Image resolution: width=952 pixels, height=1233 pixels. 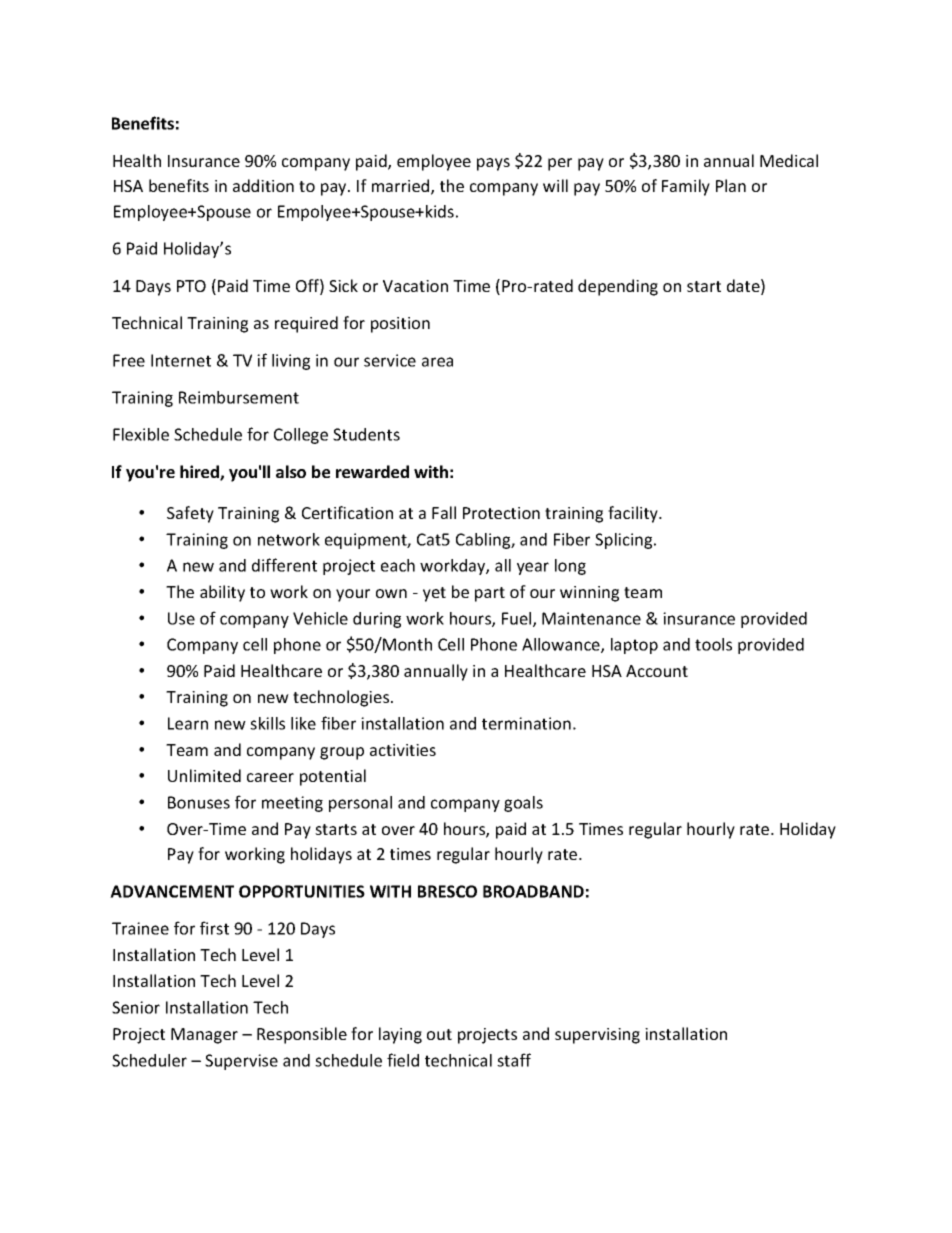 What do you see at coordinates (731, 185) in the image?
I see `Plan` at bounding box center [731, 185].
